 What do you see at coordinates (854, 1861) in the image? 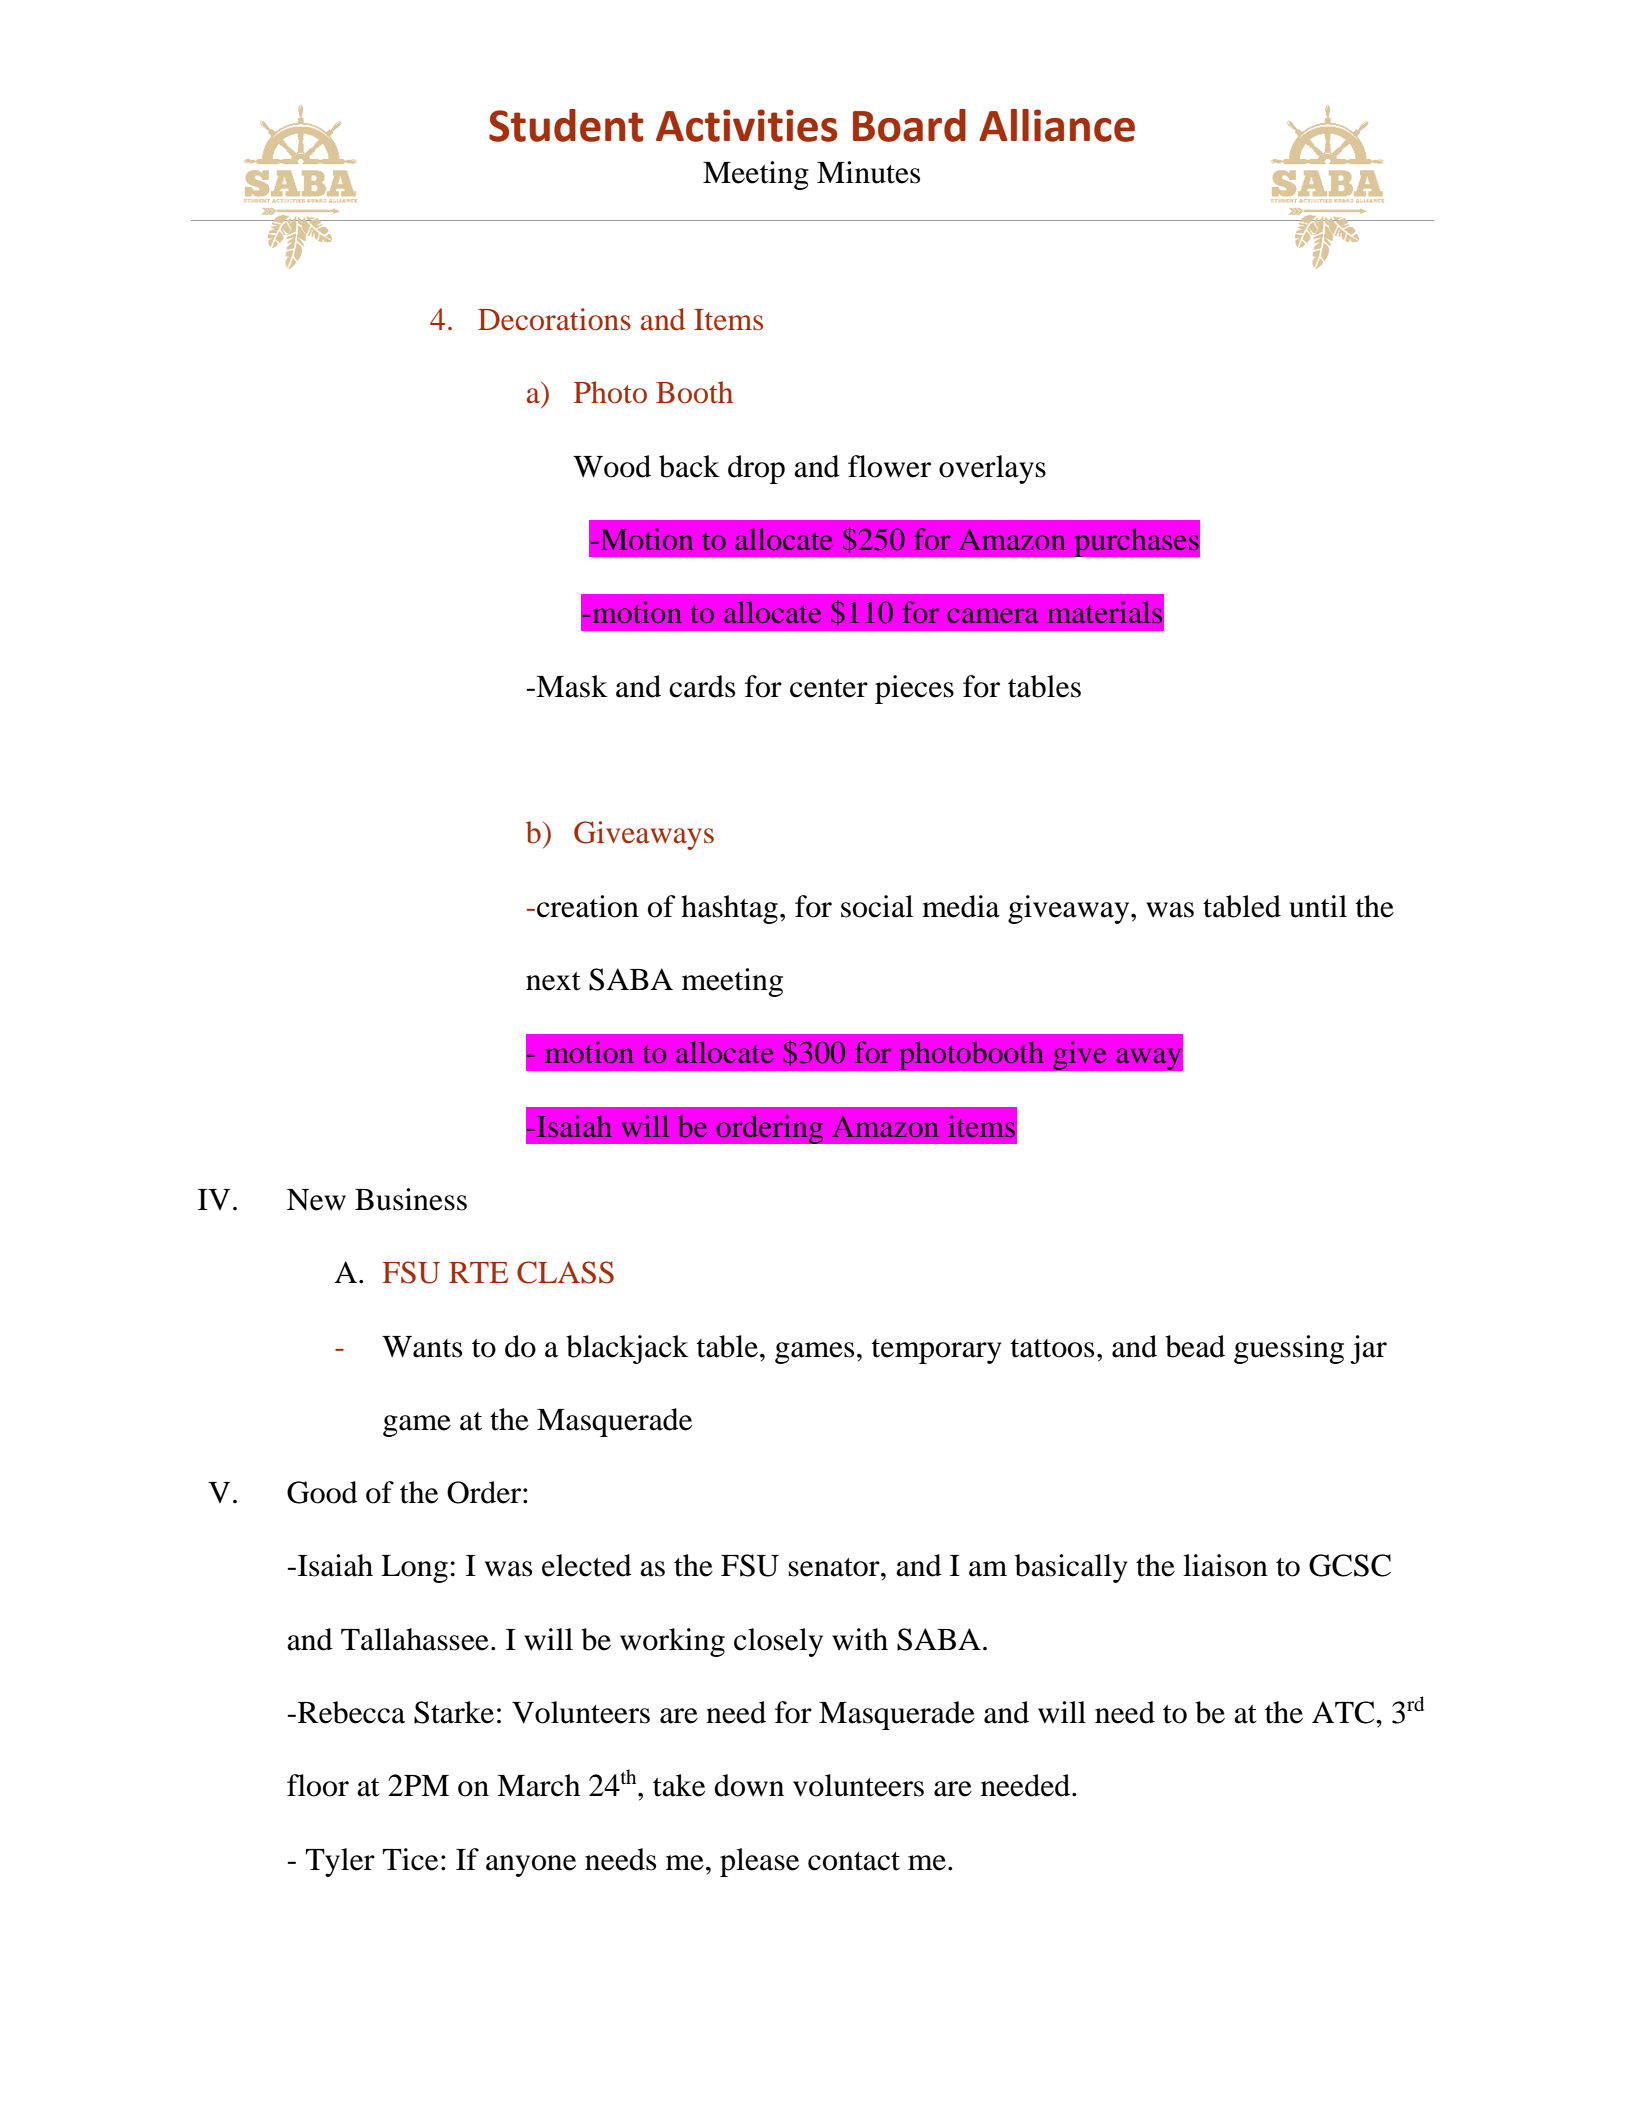
I see `contact` at bounding box center [854, 1861].
